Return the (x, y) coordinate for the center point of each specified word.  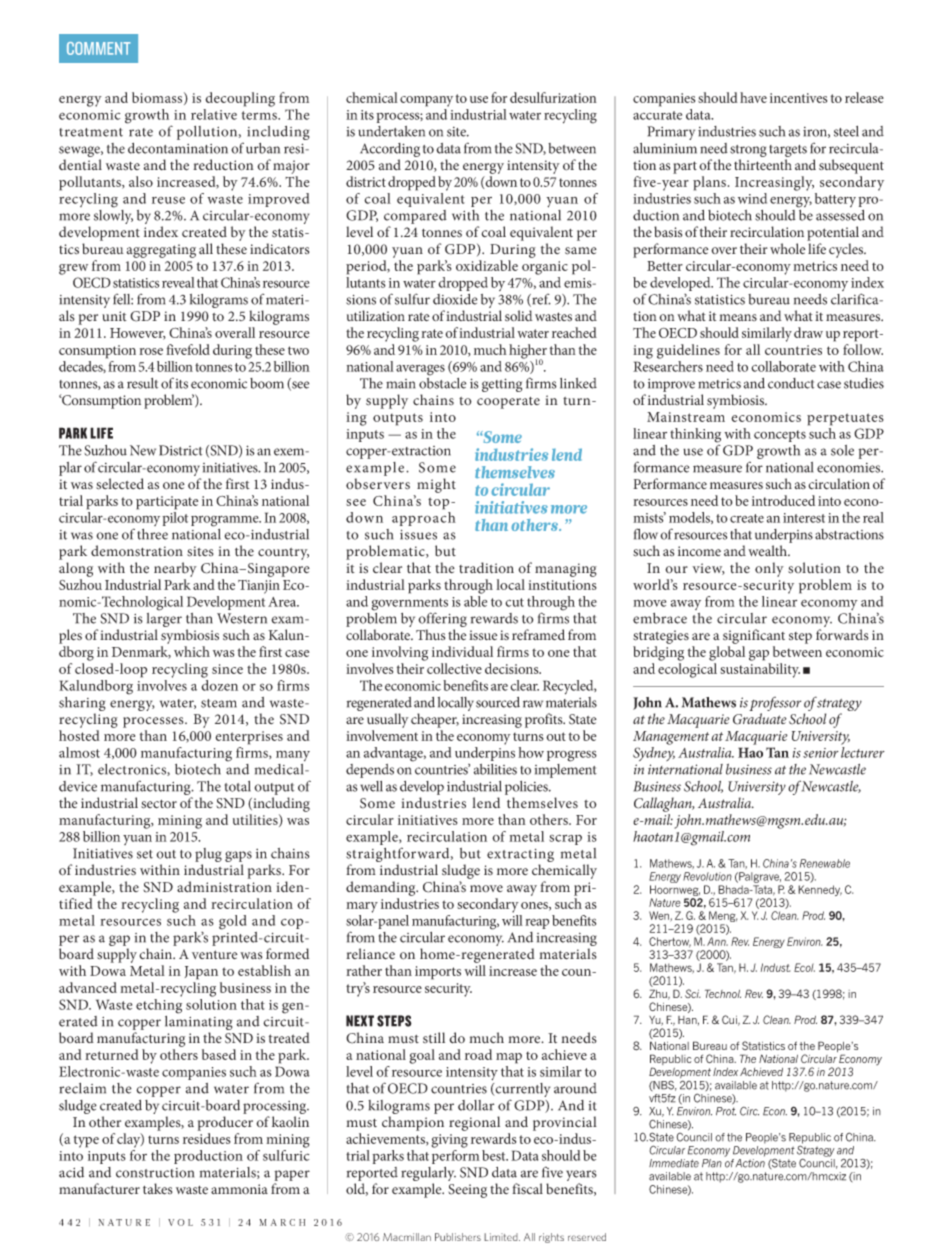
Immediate (674, 1163)
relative (214, 114)
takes (158, 1189)
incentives (798, 98)
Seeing (467, 1191)
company (426, 101)
